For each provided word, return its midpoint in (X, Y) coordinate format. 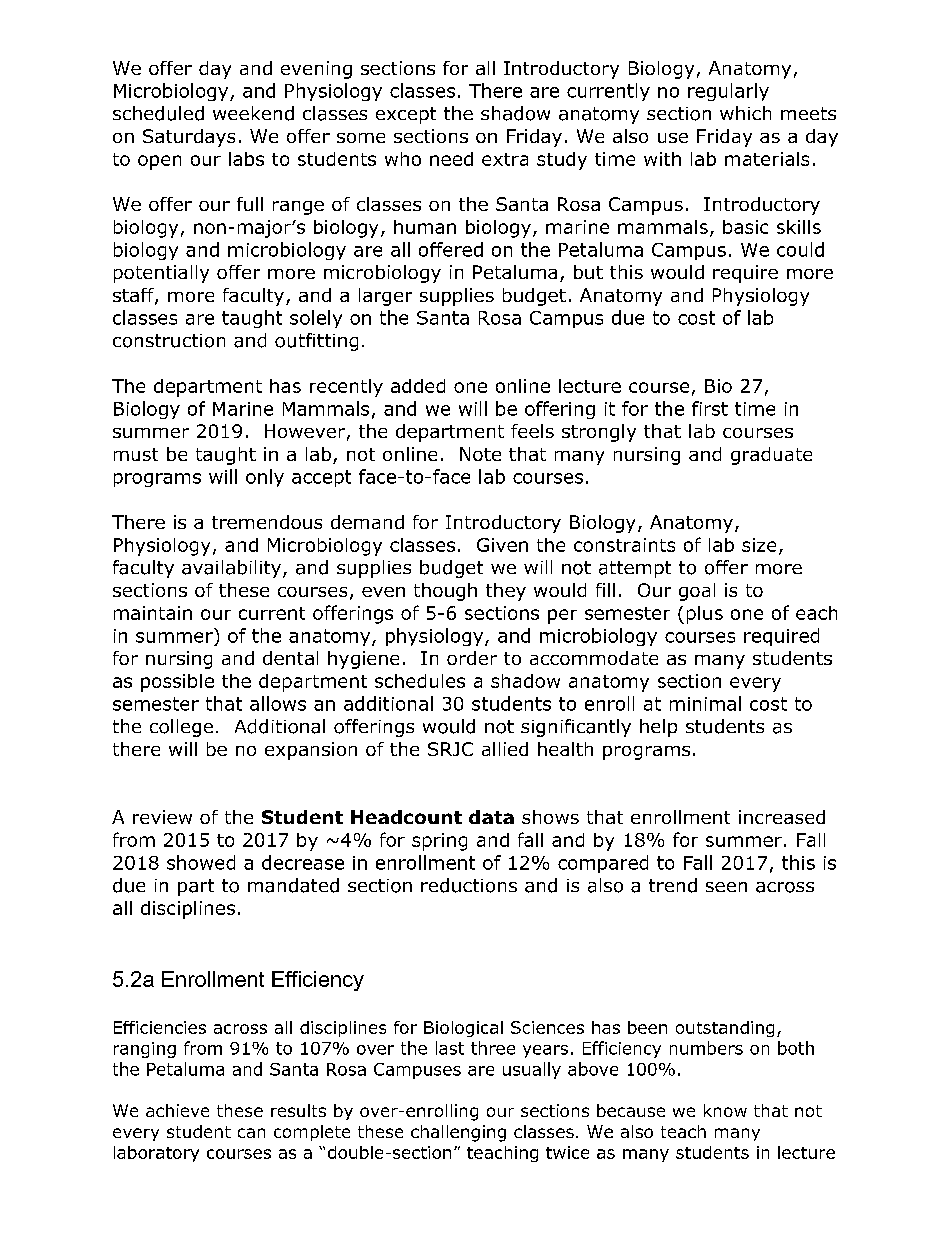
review (162, 817)
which (745, 113)
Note (480, 454)
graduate (771, 456)
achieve (177, 1110)
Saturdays (189, 138)
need (451, 159)
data (491, 817)
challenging (458, 1133)
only (265, 478)
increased (782, 817)
